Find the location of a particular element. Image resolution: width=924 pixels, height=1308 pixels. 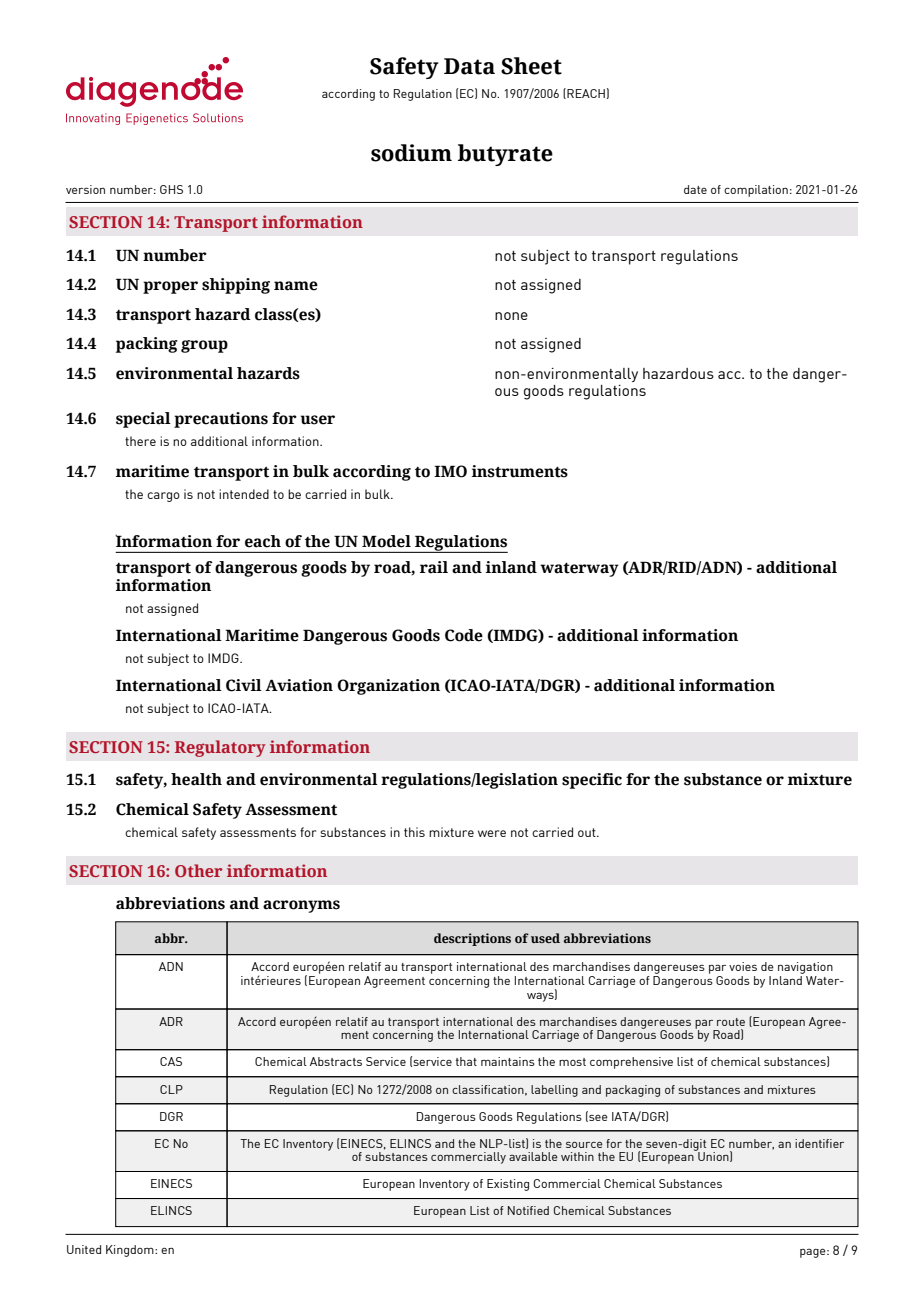

Existing is located at coordinates (508, 1185).
